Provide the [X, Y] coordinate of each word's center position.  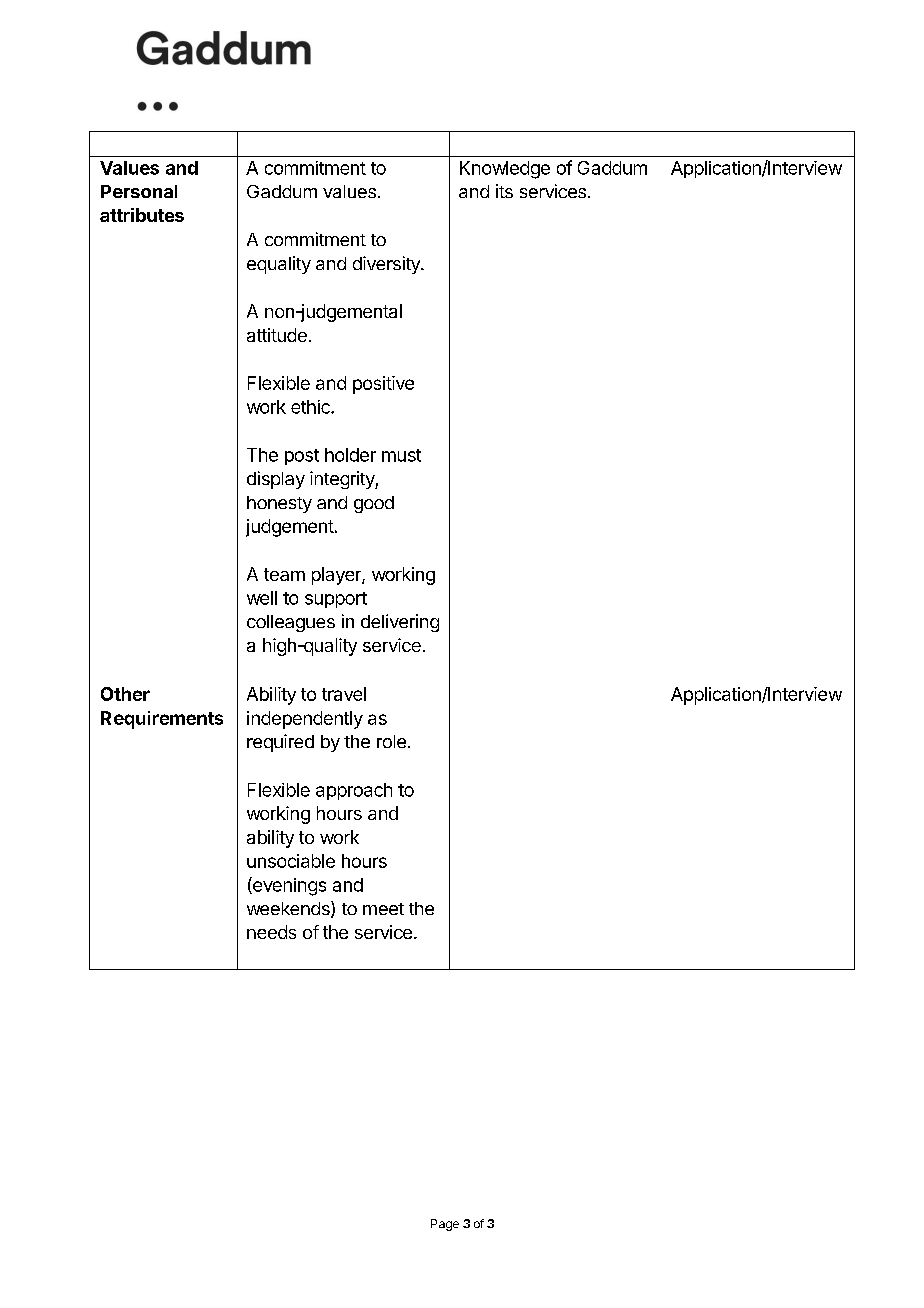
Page [445, 1225]
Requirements [162, 720]
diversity [387, 265]
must [401, 455]
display [276, 480]
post [302, 457]
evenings [288, 886]
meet [383, 909]
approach [354, 791]
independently [305, 720]
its [504, 191]
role [391, 741]
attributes [142, 215]
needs [271, 932]
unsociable [291, 861]
